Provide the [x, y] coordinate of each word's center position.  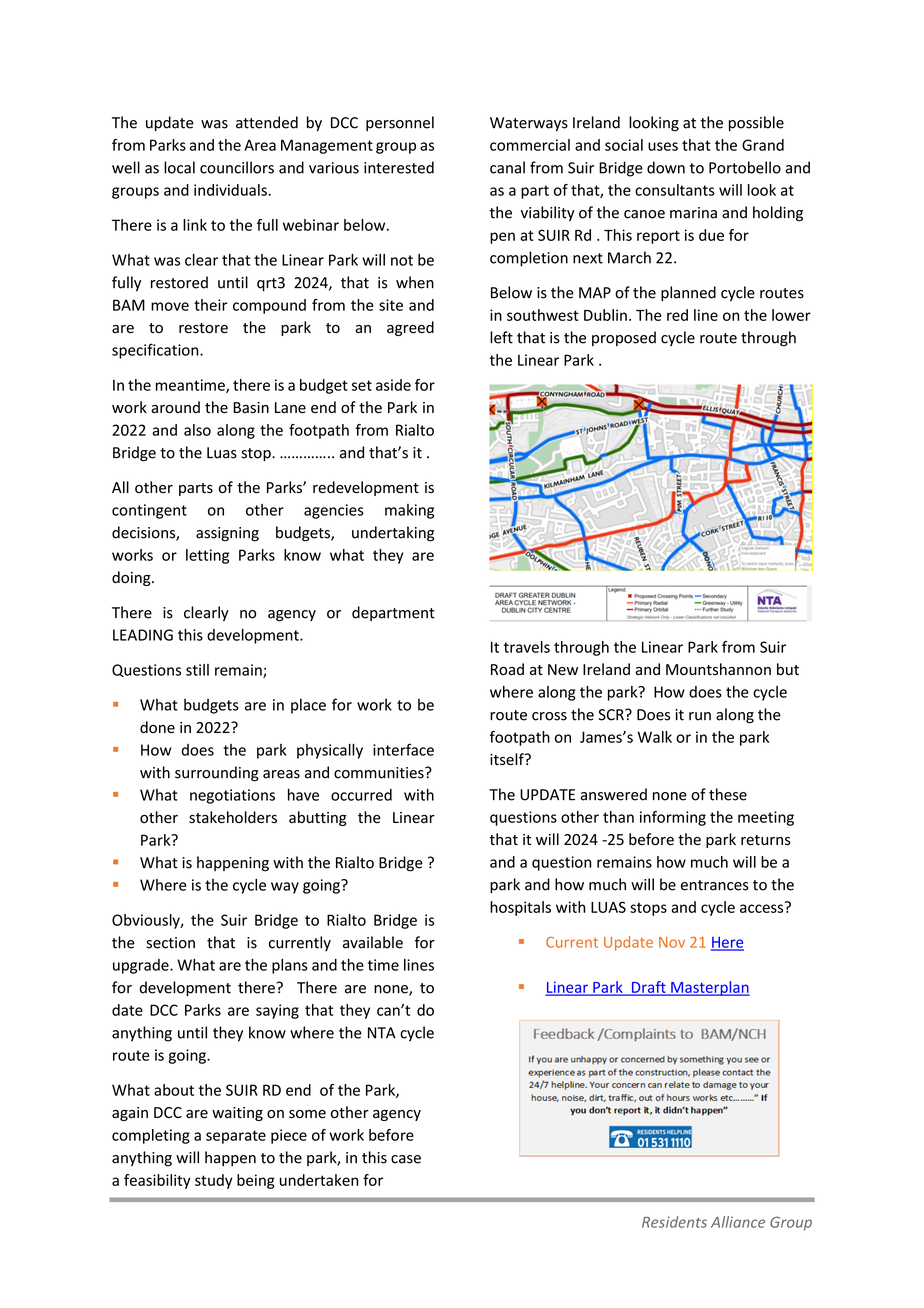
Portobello [745, 167]
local [179, 167]
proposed [624, 338]
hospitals [520, 908]
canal [507, 167]
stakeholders [233, 817]
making [409, 511]
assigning [227, 534]
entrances [715, 885]
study [214, 1181]
